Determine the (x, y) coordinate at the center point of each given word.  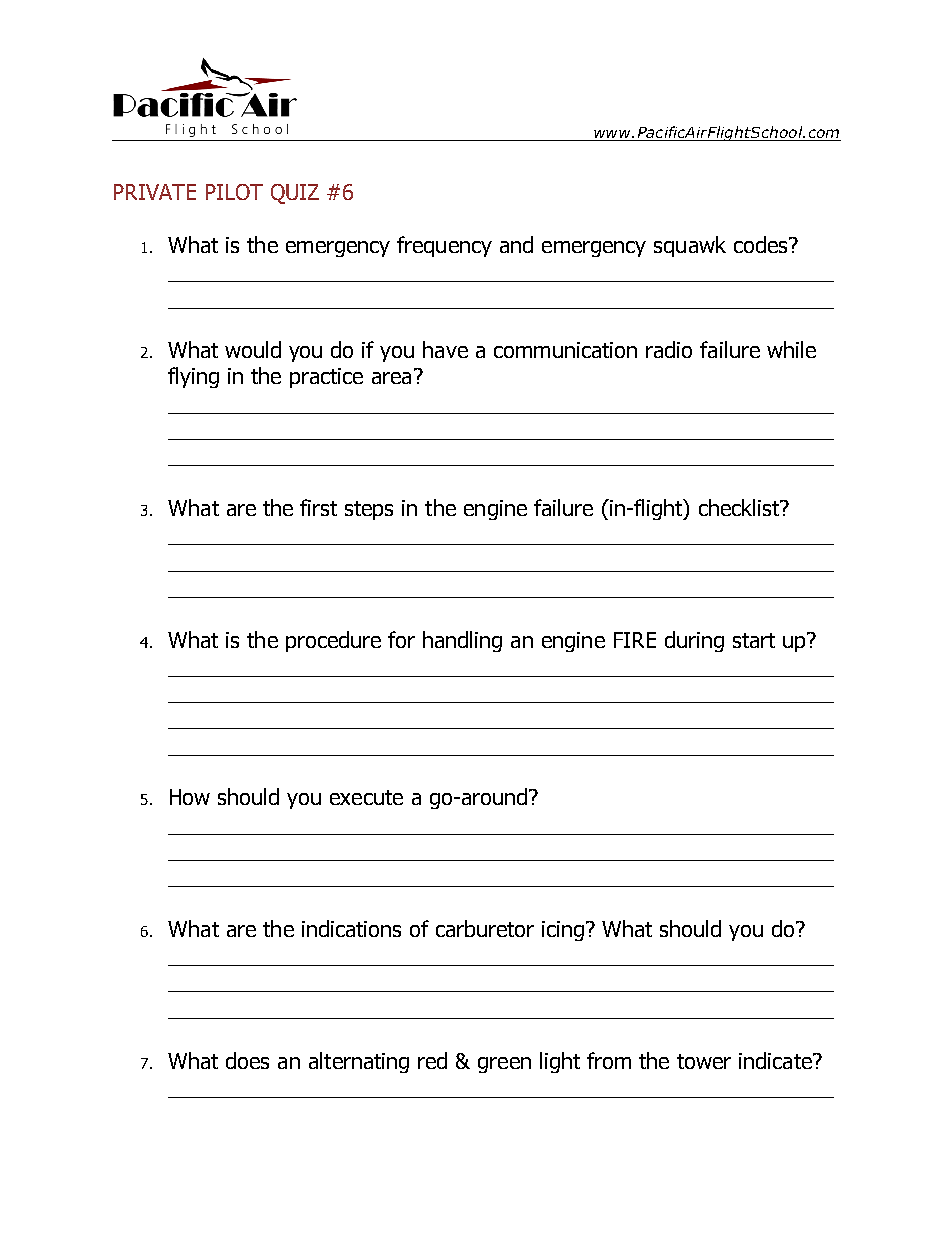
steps (369, 510)
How (190, 797)
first (318, 507)
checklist (740, 507)
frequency (444, 246)
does (247, 1060)
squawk (690, 246)
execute (366, 797)
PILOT (234, 192)
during (694, 641)
